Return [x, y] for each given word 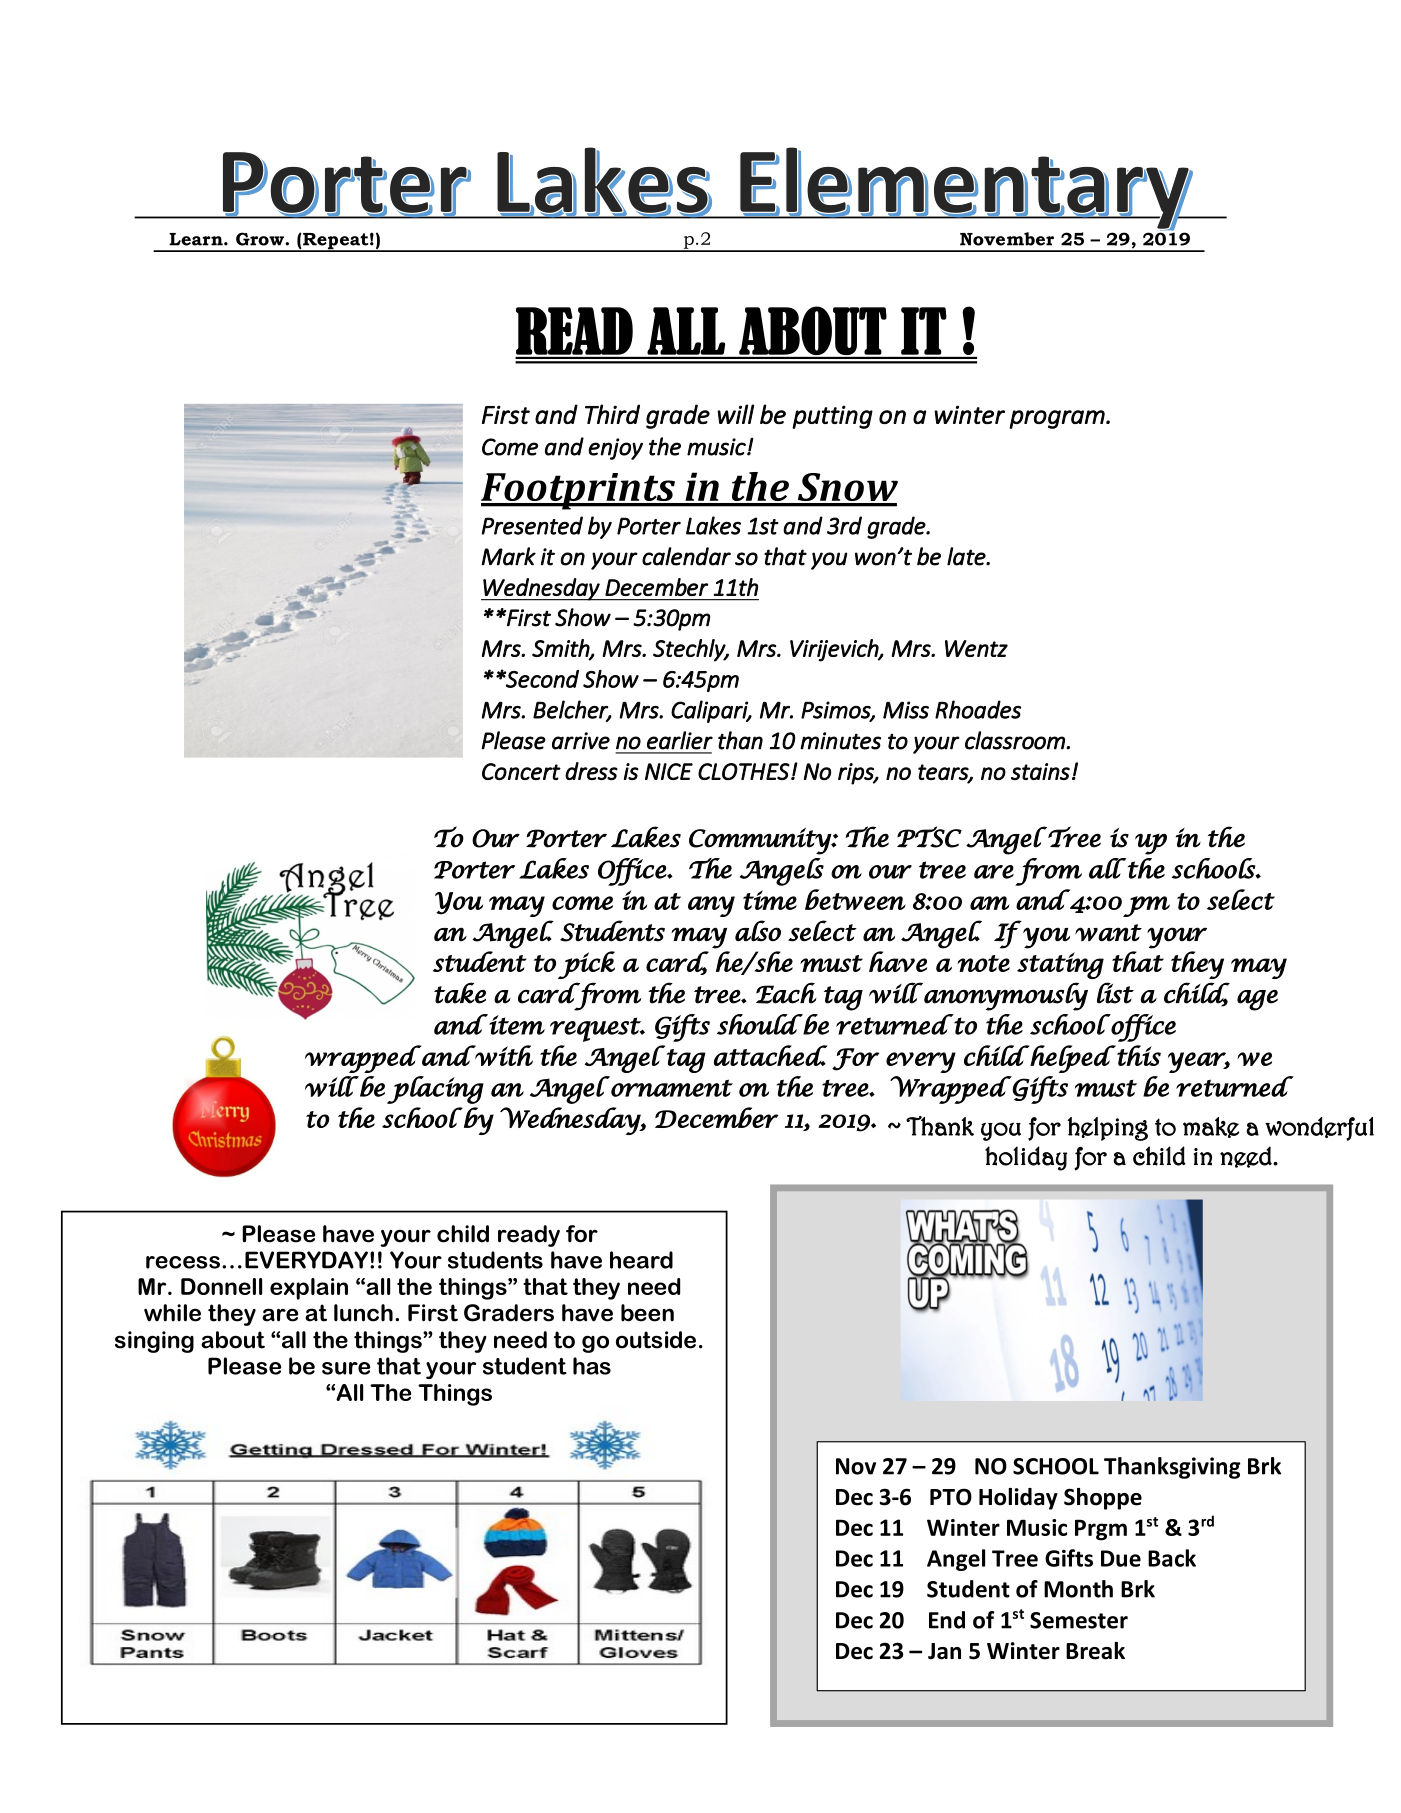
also [758, 931]
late [967, 556]
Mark [509, 556]
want [1108, 933]
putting [832, 417]
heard [641, 1260]
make [1211, 1127]
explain [309, 1289]
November [1007, 239]
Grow [261, 239]
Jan [944, 1651]
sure [346, 1368]
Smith [561, 649]
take [460, 993]
